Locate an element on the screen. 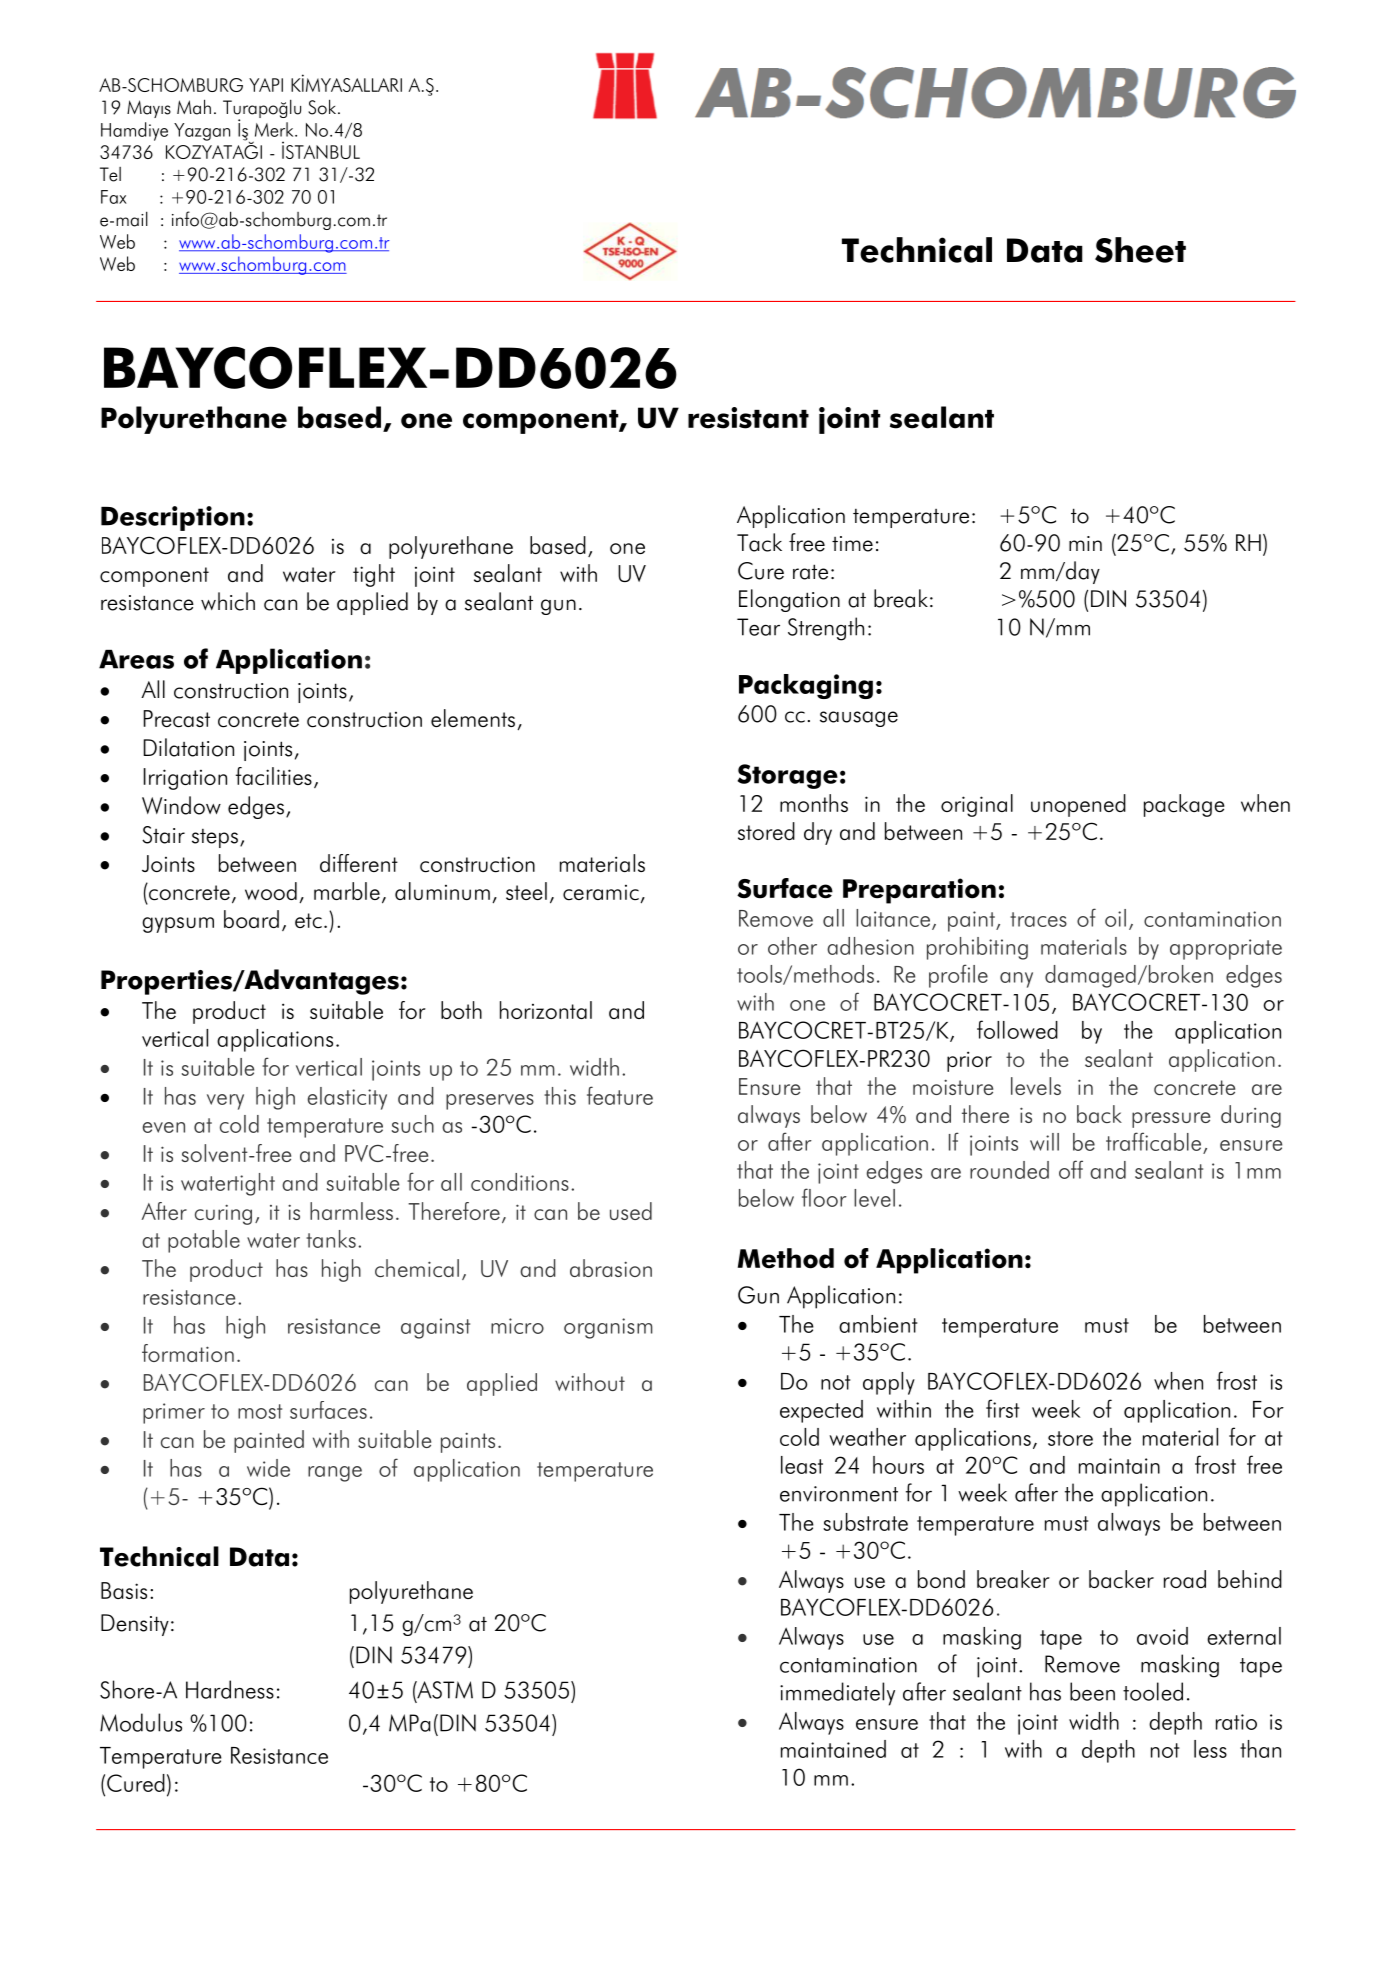 This screenshot has width=1391, height=1967. first is located at coordinates (1002, 1408).
